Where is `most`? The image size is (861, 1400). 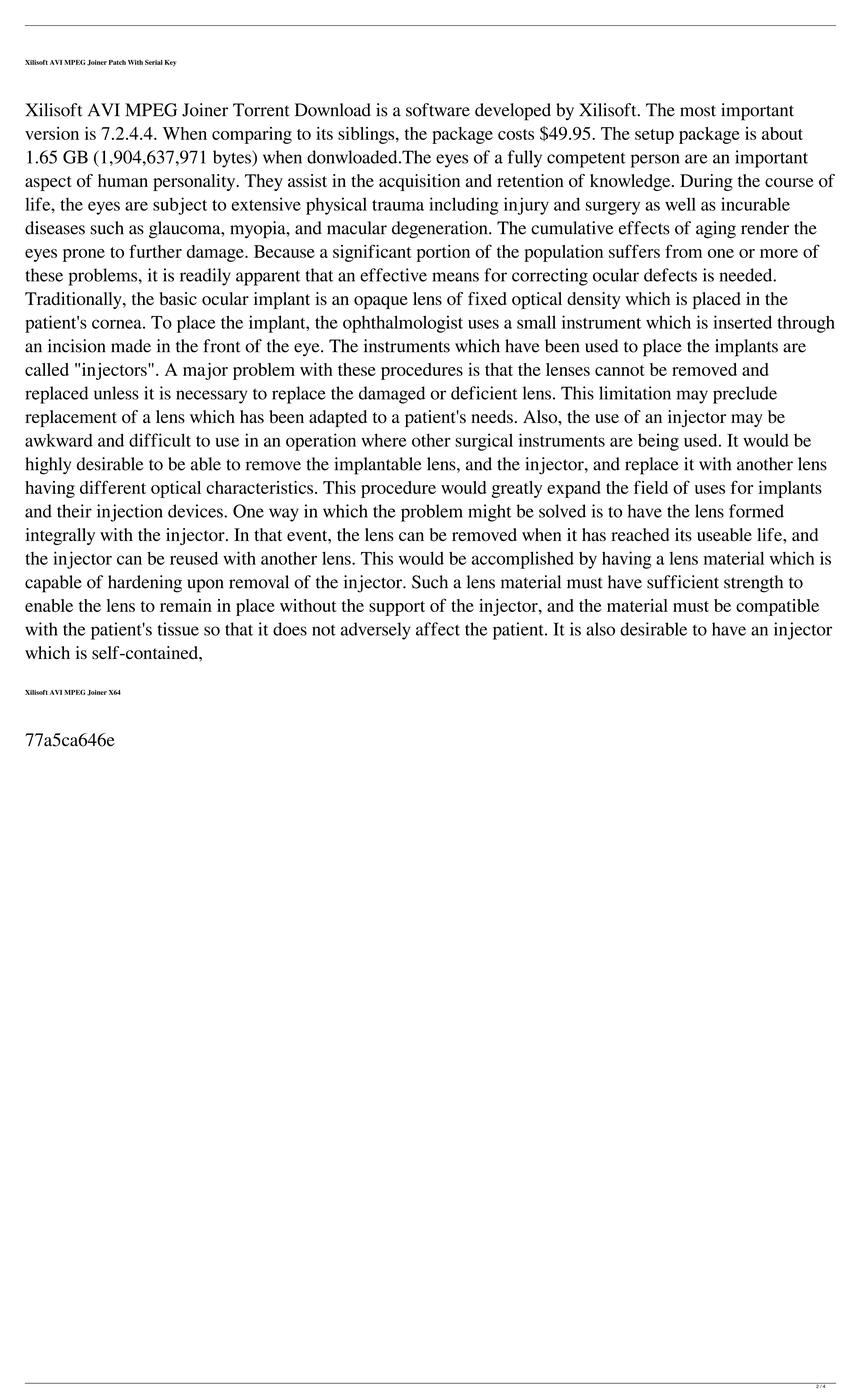 most is located at coordinates (698, 111).
